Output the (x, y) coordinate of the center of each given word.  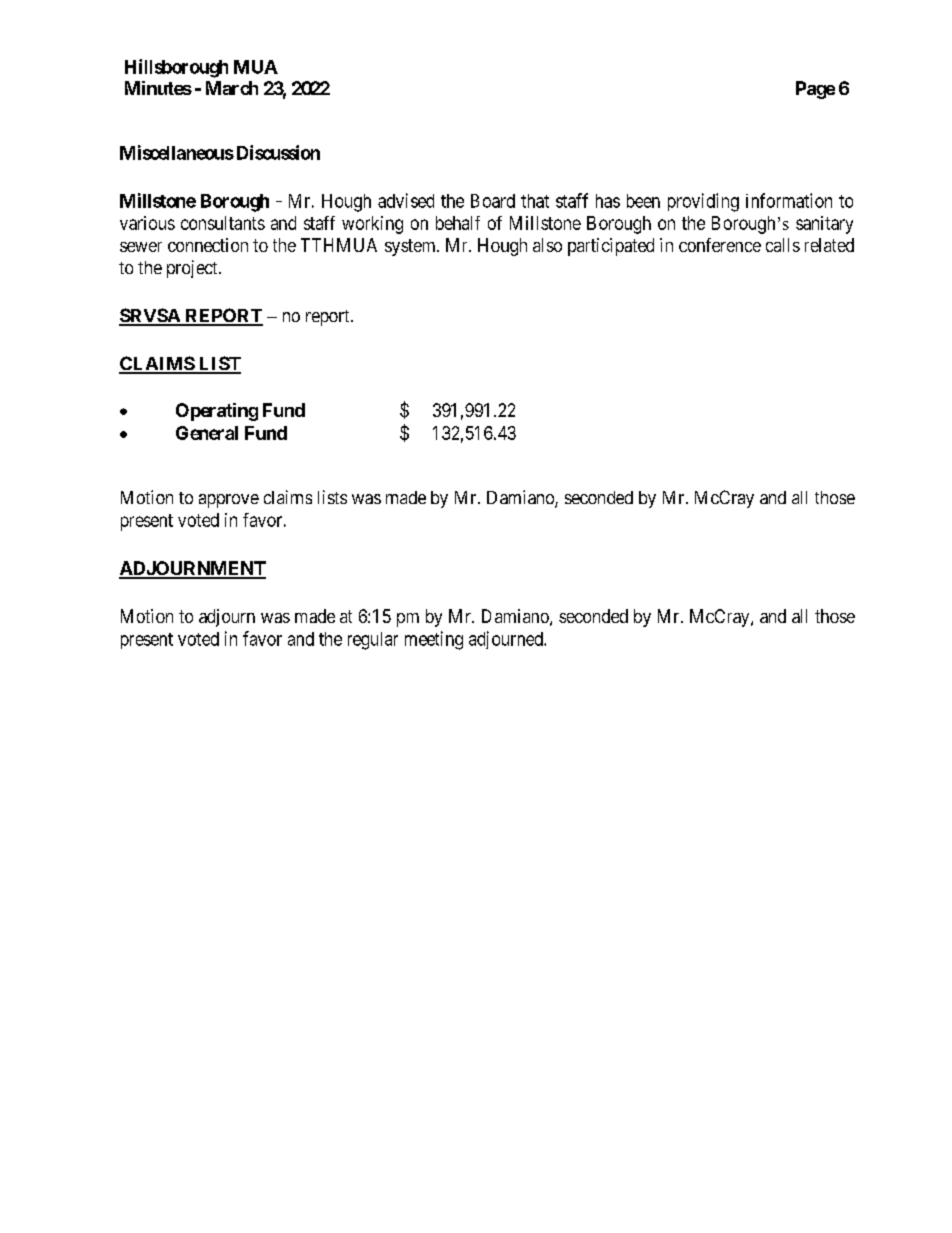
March (232, 88)
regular (373, 641)
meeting (434, 640)
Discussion (278, 152)
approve (229, 501)
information (789, 200)
